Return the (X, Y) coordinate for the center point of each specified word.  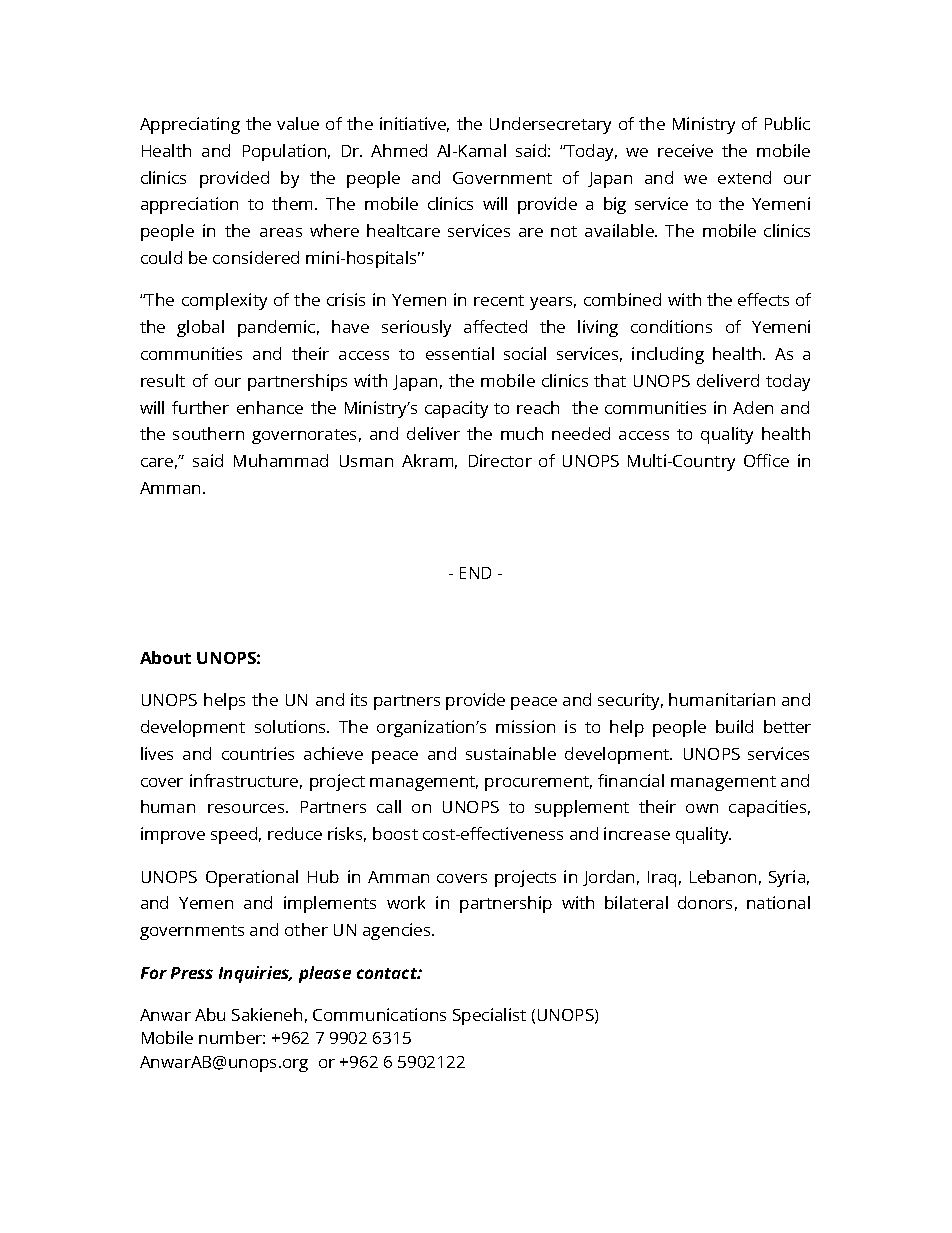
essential (460, 353)
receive (685, 150)
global (200, 328)
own (702, 808)
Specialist (489, 1016)
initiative (414, 124)
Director (500, 460)
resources (247, 808)
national (778, 902)
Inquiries (255, 974)
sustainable (511, 753)
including (668, 355)
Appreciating (190, 125)
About (165, 657)
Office (766, 460)
